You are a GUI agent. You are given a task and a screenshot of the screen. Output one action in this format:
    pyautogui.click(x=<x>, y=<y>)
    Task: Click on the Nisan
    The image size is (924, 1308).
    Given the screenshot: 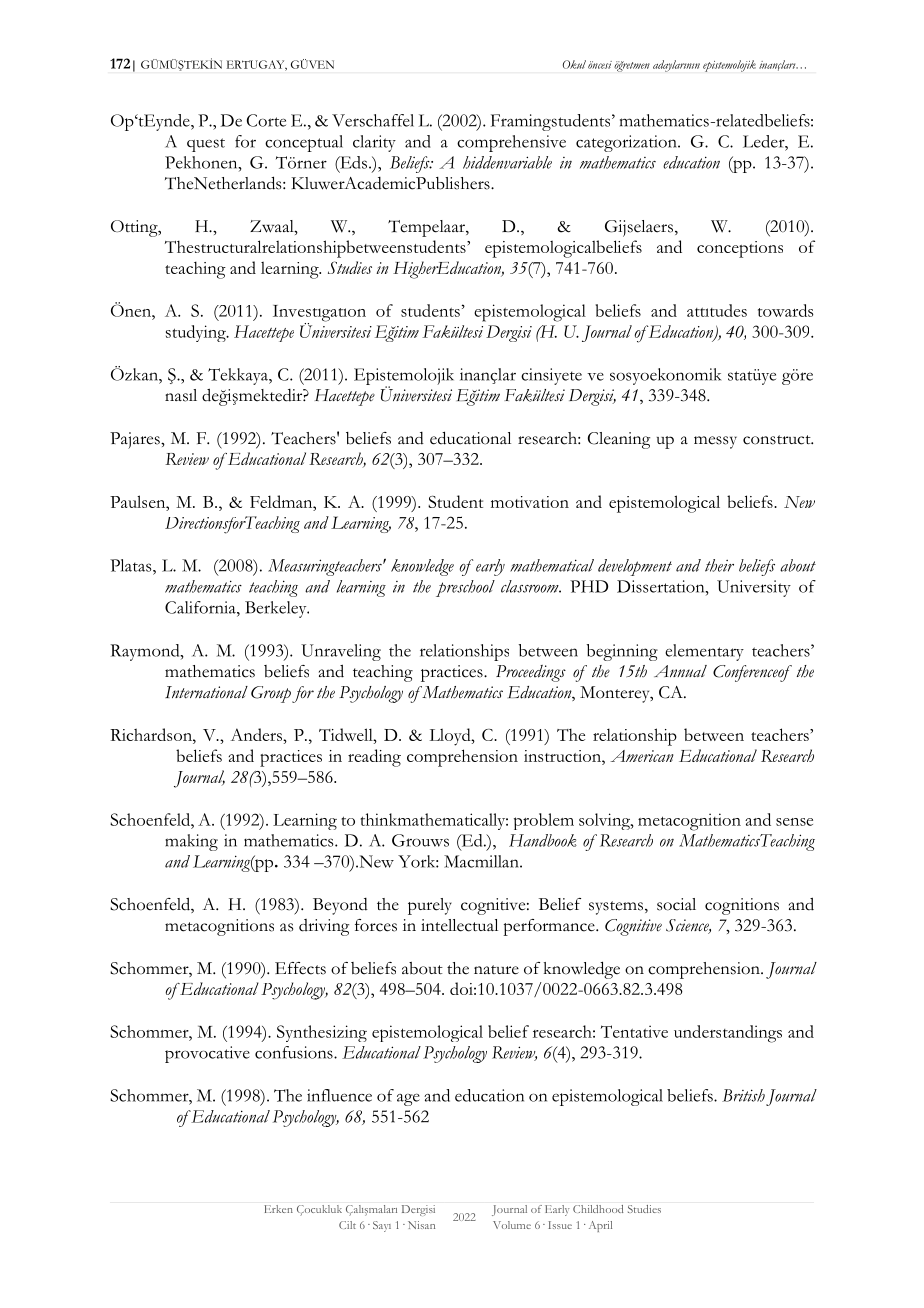 What is the action you would take?
    pyautogui.click(x=421, y=1225)
